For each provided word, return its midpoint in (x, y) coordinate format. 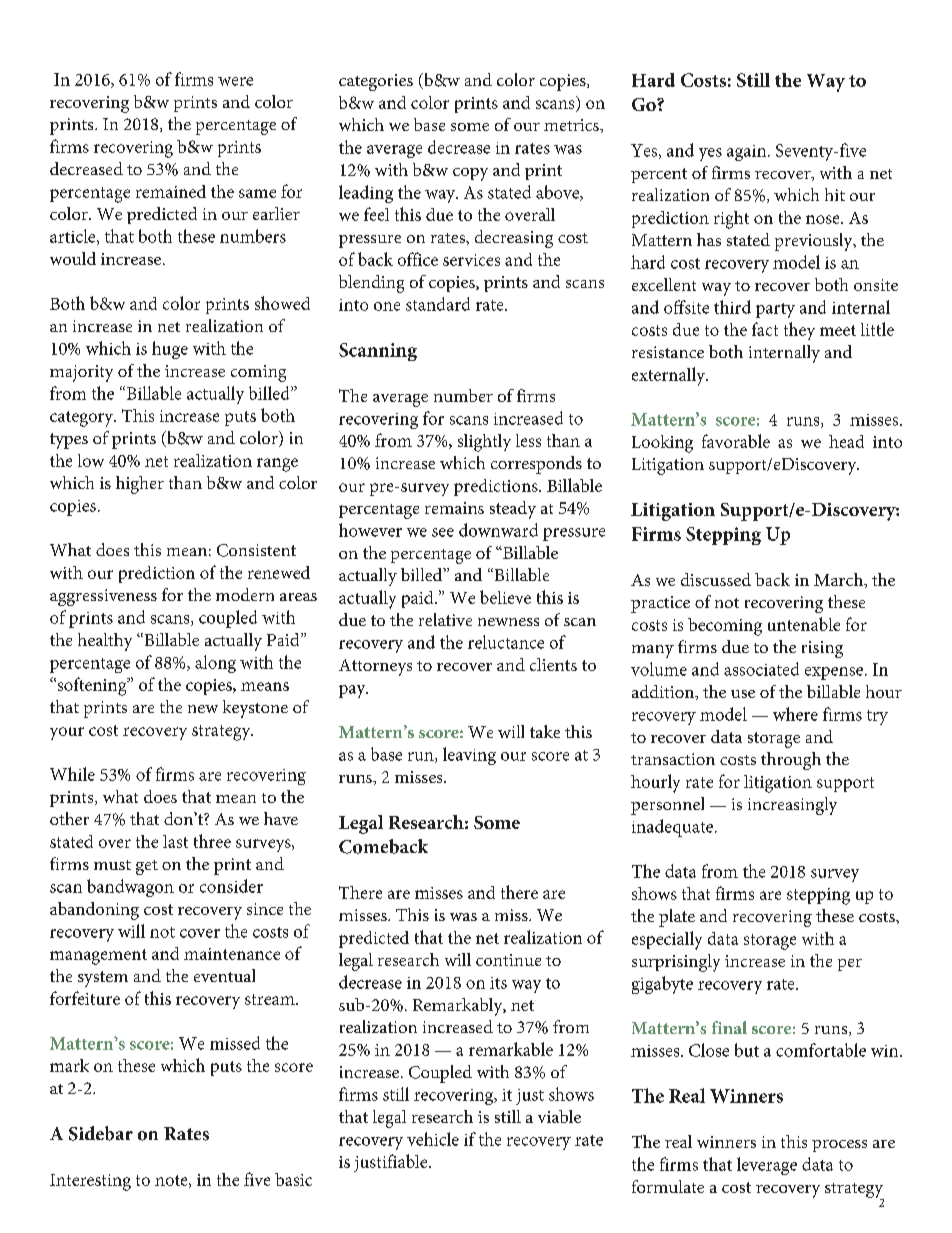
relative (445, 619)
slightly (484, 443)
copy (470, 174)
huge (170, 350)
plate (677, 918)
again (748, 153)
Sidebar (101, 1133)
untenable (804, 624)
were (235, 81)
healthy (105, 642)
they (799, 331)
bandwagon (130, 888)
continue (508, 960)
